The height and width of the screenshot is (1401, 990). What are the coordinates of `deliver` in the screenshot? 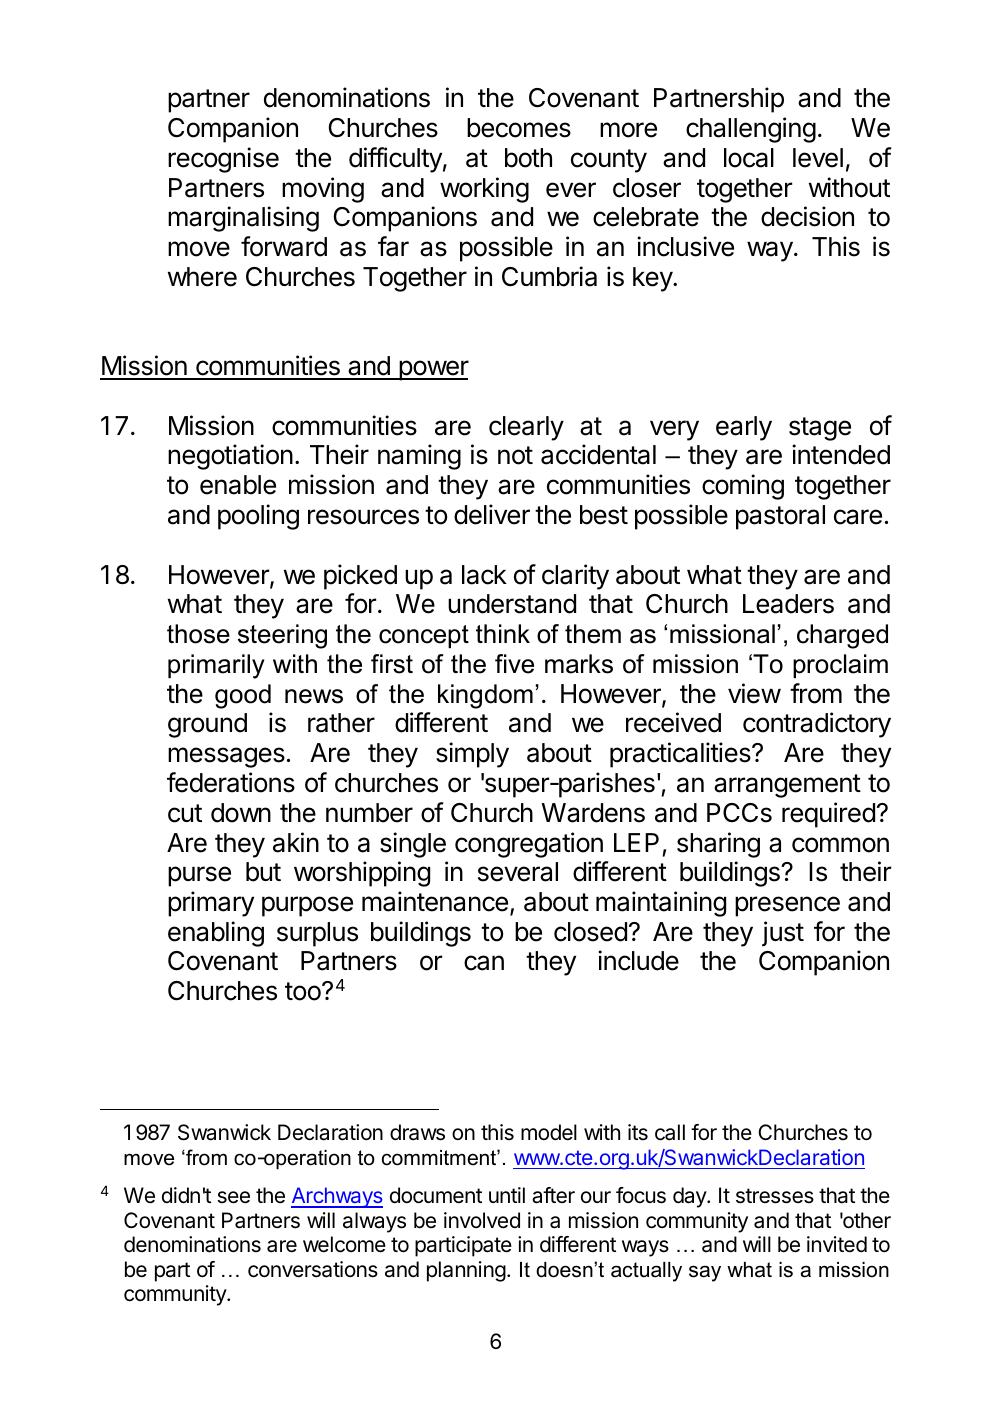 It's located at (492, 514).
